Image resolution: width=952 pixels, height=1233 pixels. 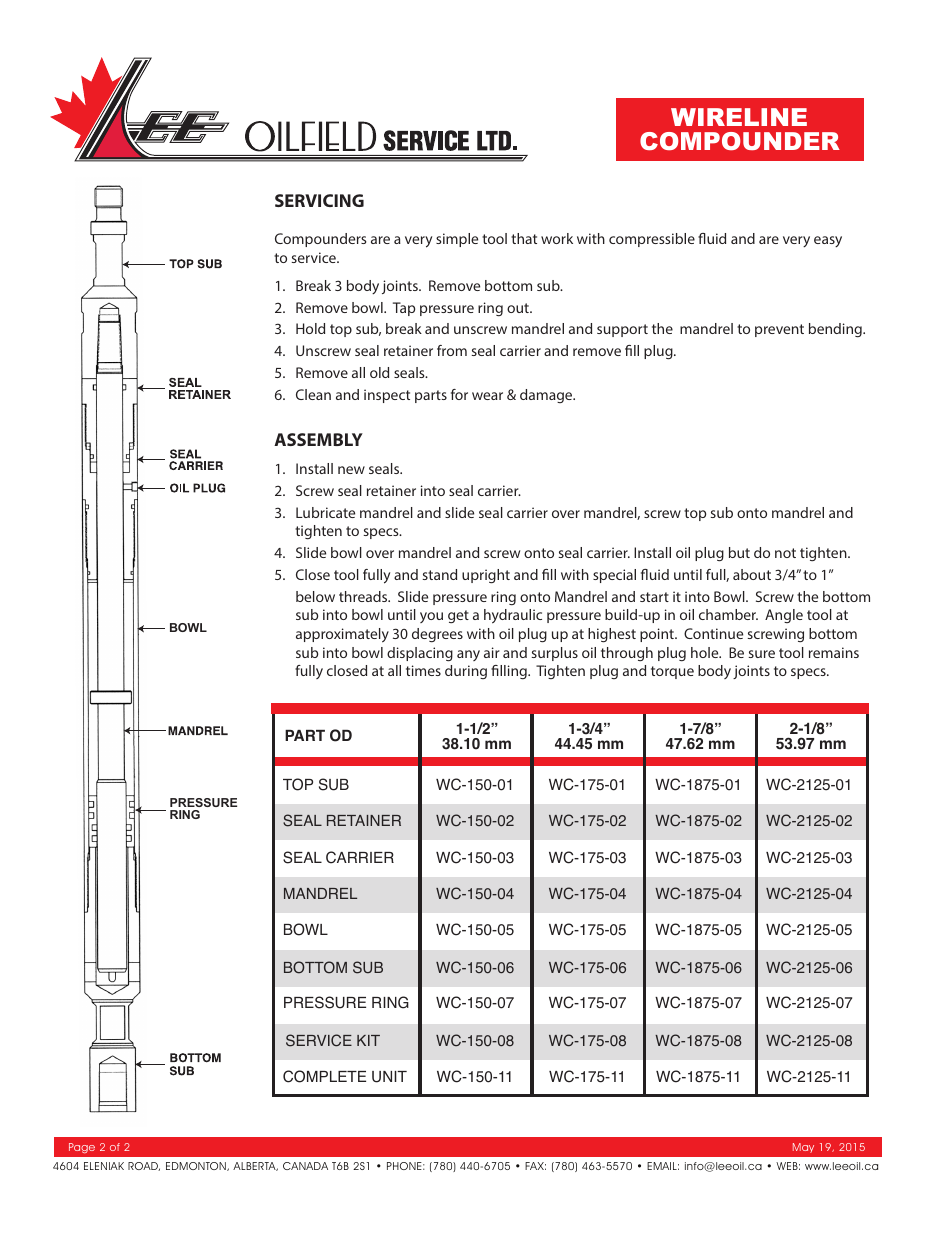 I want to click on prevent, so click(x=779, y=330).
